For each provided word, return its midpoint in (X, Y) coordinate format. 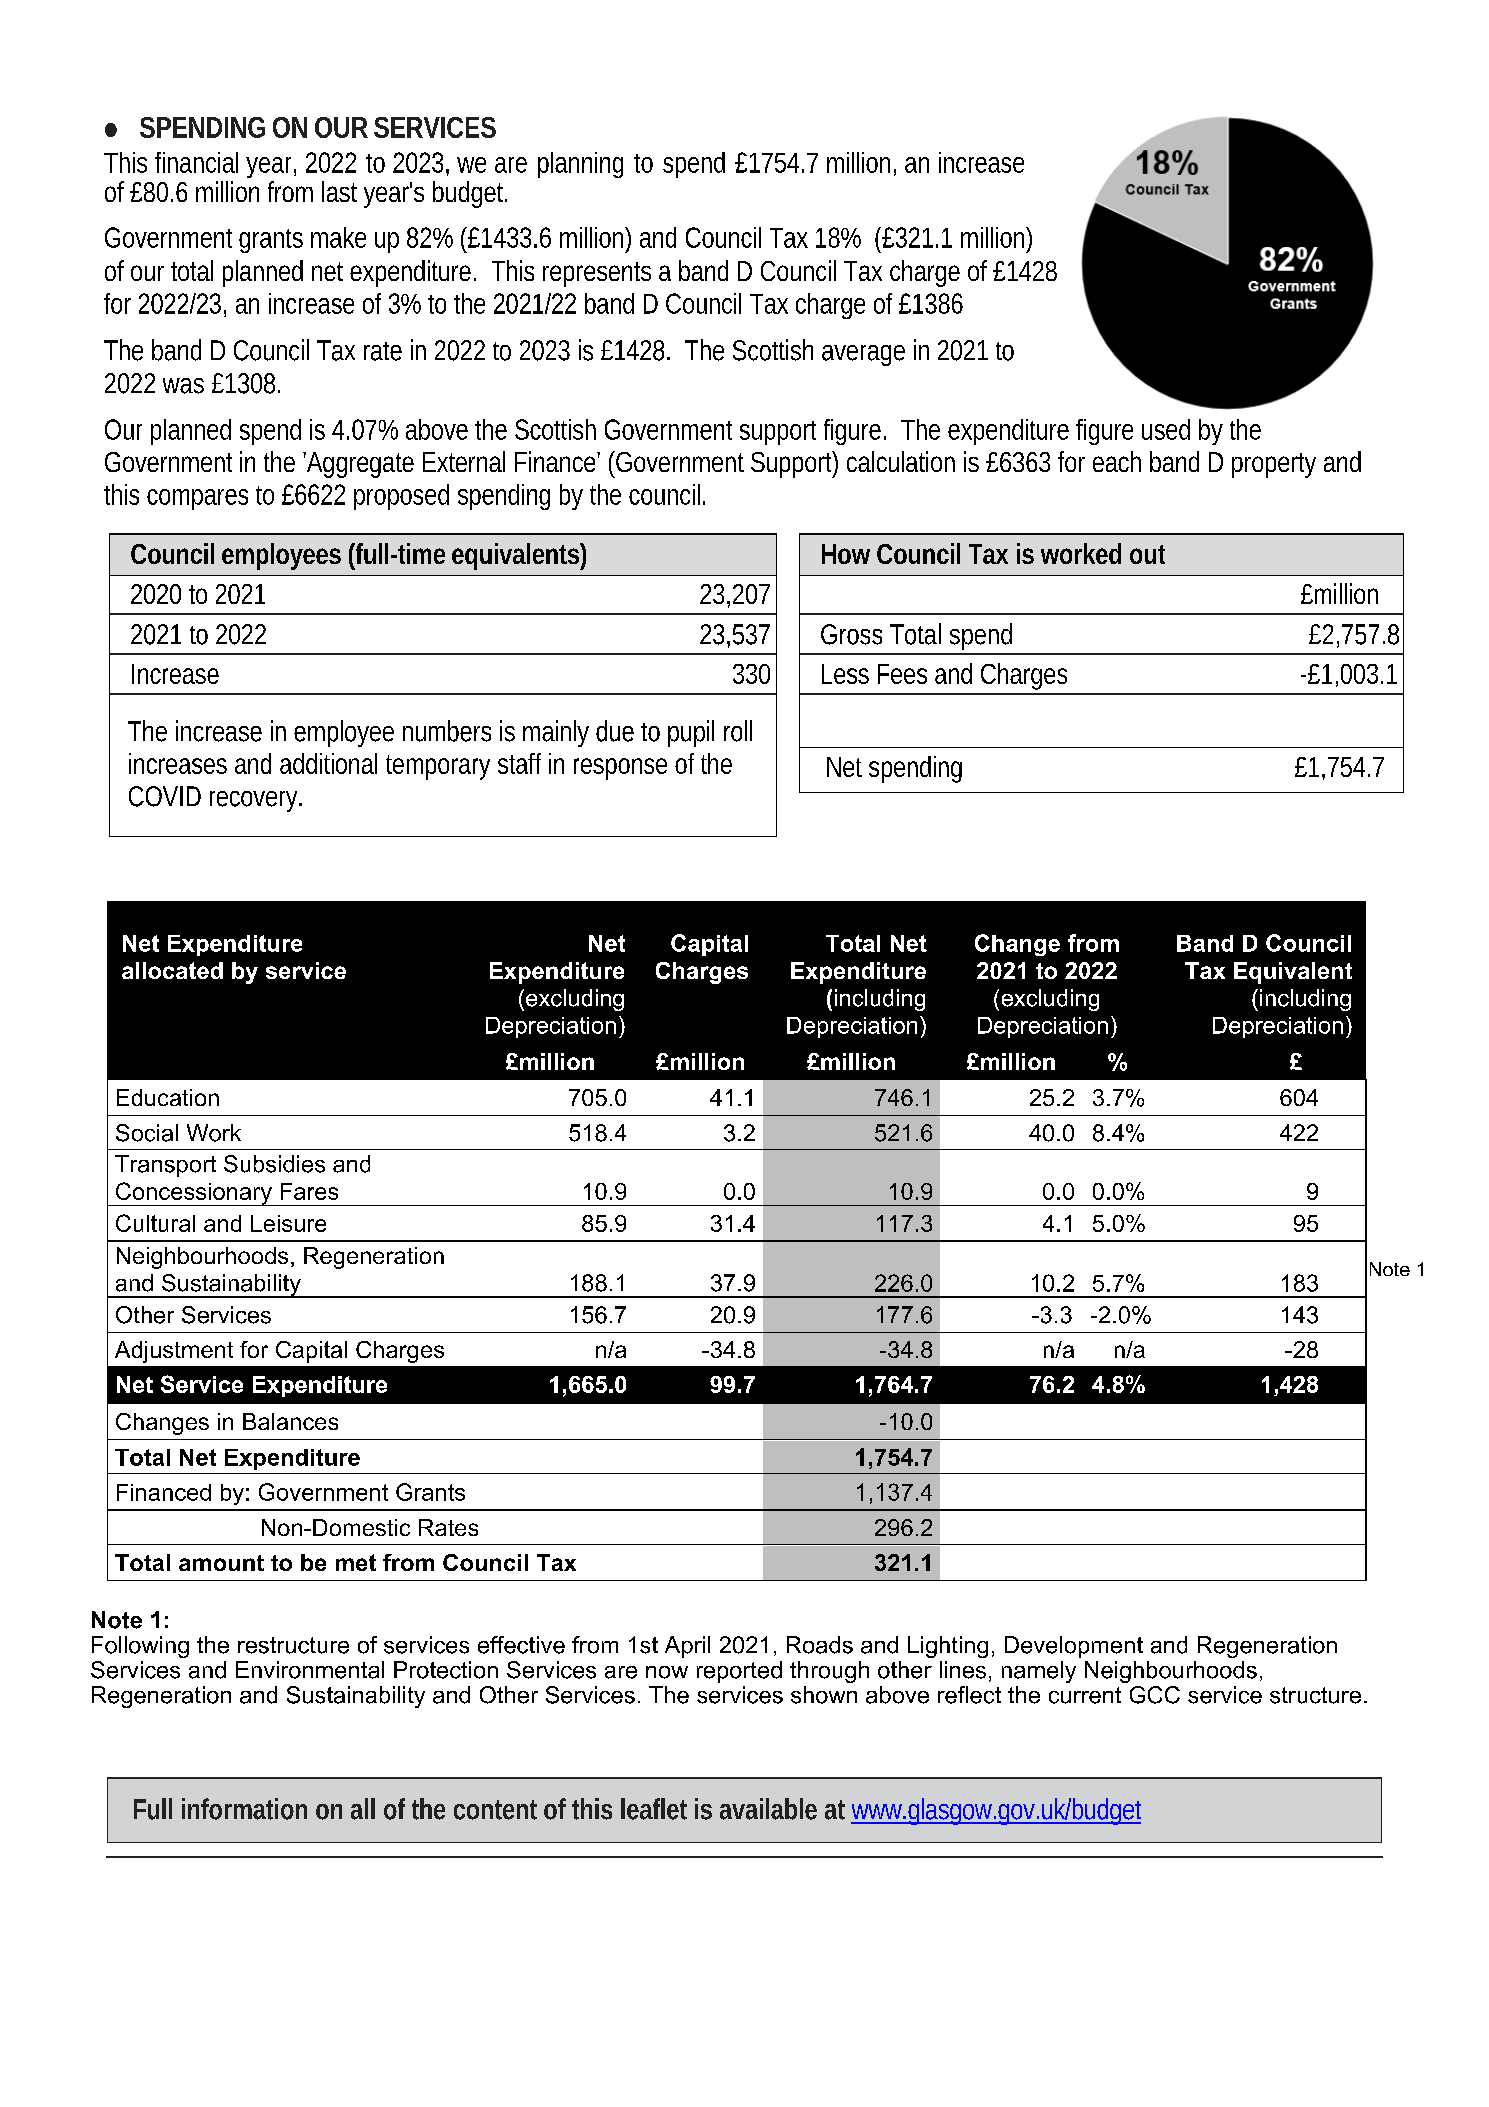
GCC (1155, 1695)
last (339, 191)
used (1166, 429)
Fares (309, 1191)
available (768, 1809)
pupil (691, 733)
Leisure (288, 1223)
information (244, 1809)
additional (328, 763)
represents (597, 274)
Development (1074, 1647)
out (1147, 554)
